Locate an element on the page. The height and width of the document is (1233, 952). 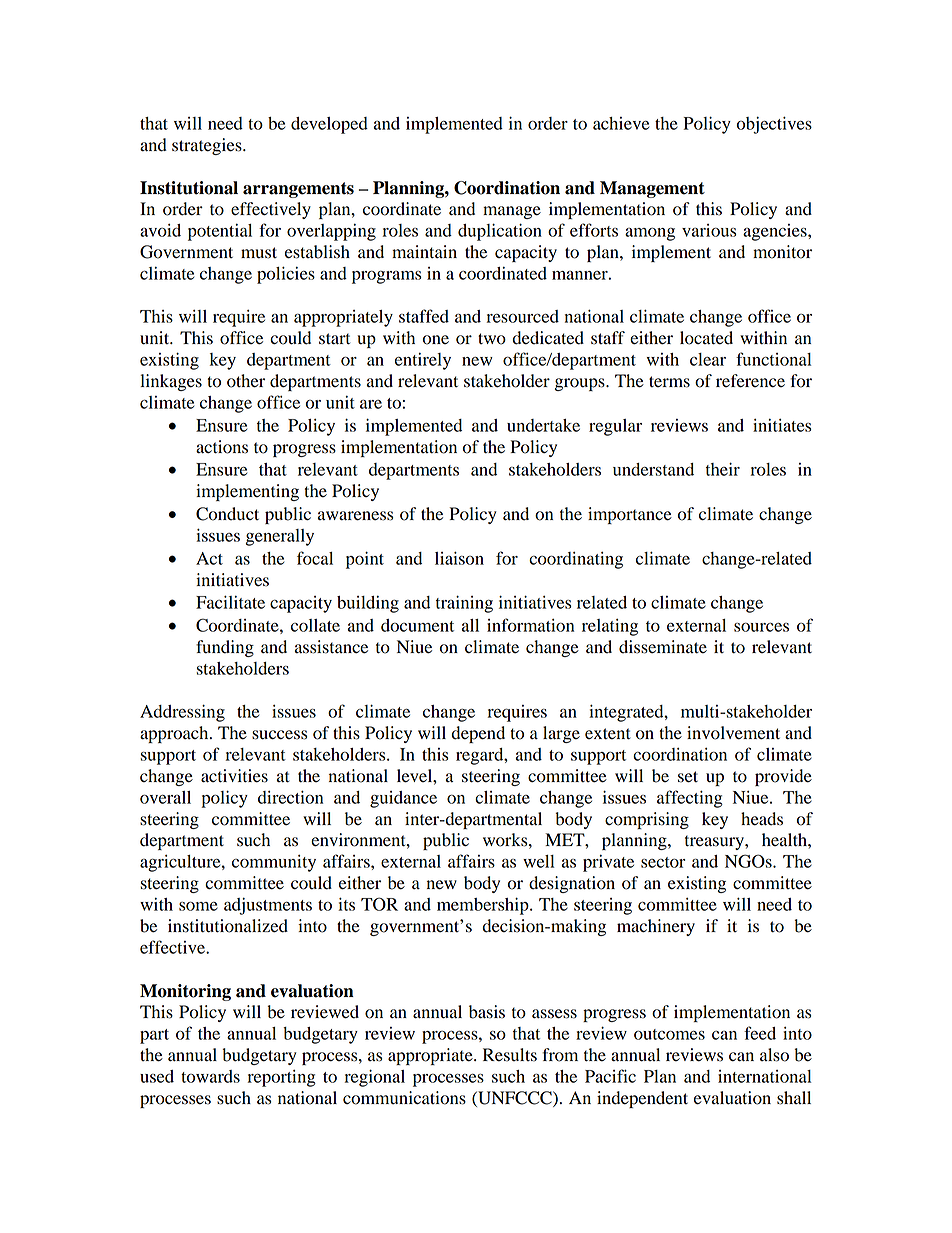
towards is located at coordinates (210, 1076).
